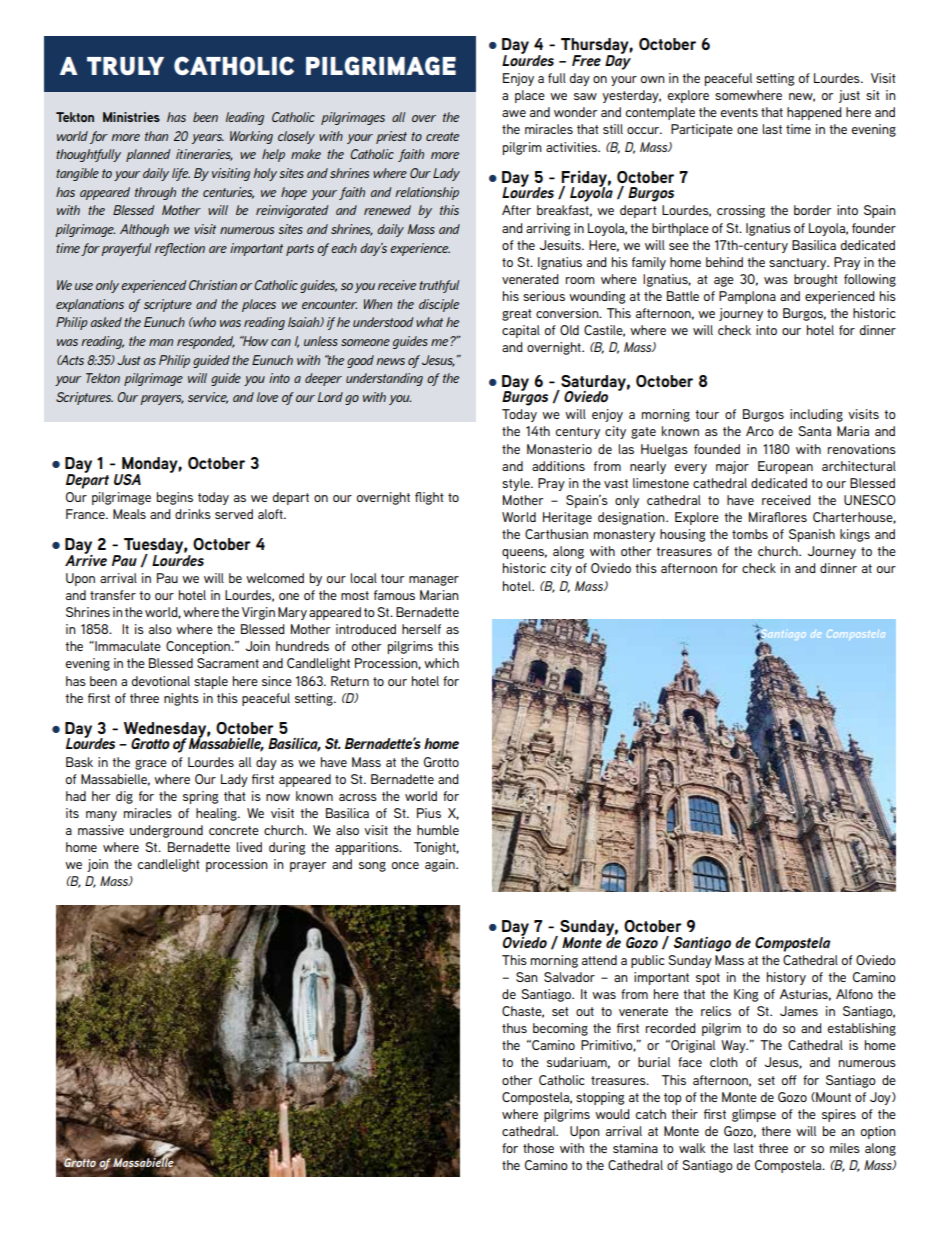 Image resolution: width=952 pixels, height=1233 pixels. I want to click on Ministries, so click(131, 117).
